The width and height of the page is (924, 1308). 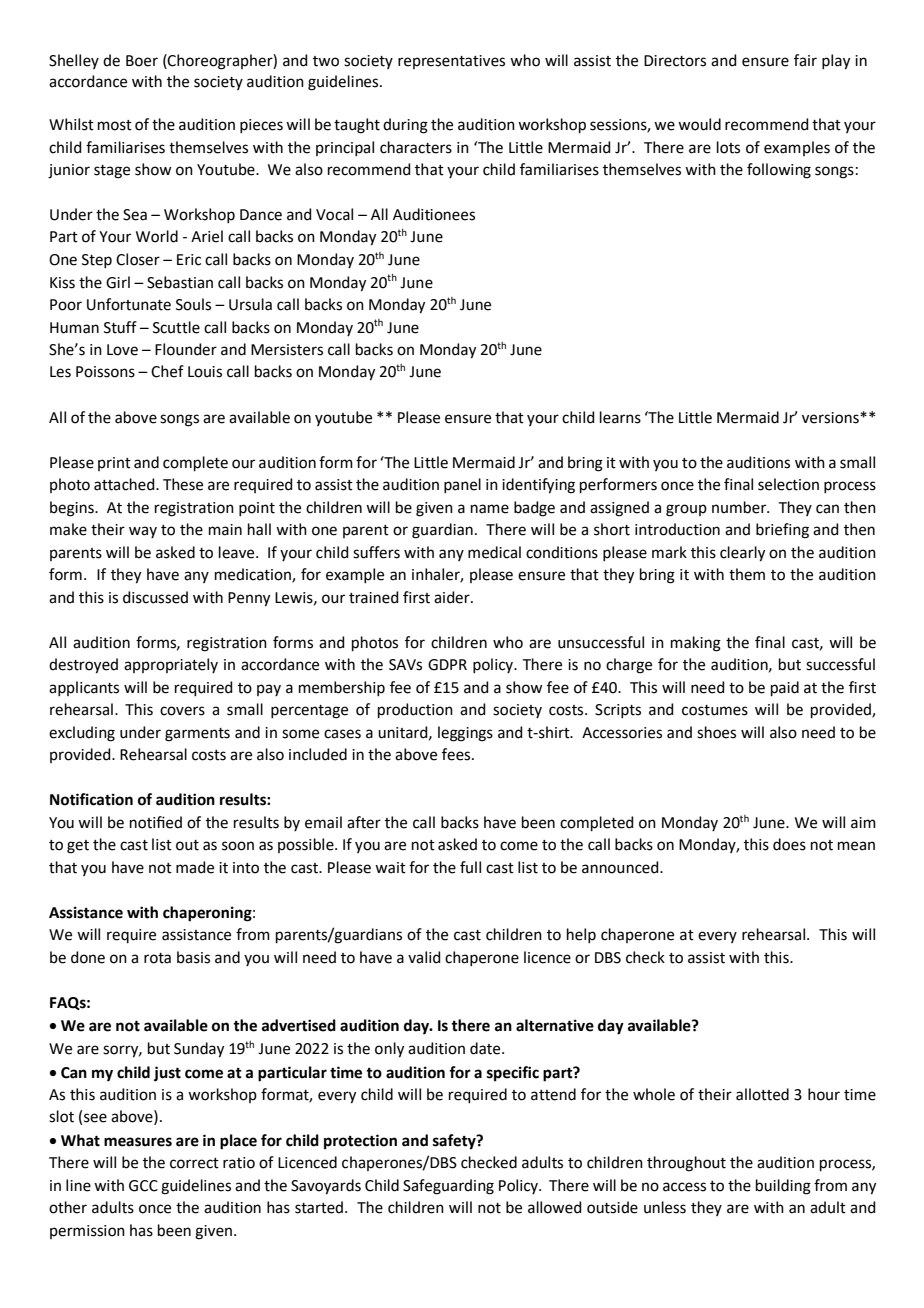 What do you see at coordinates (143, 1186) in the page?
I see `GCC` at bounding box center [143, 1186].
